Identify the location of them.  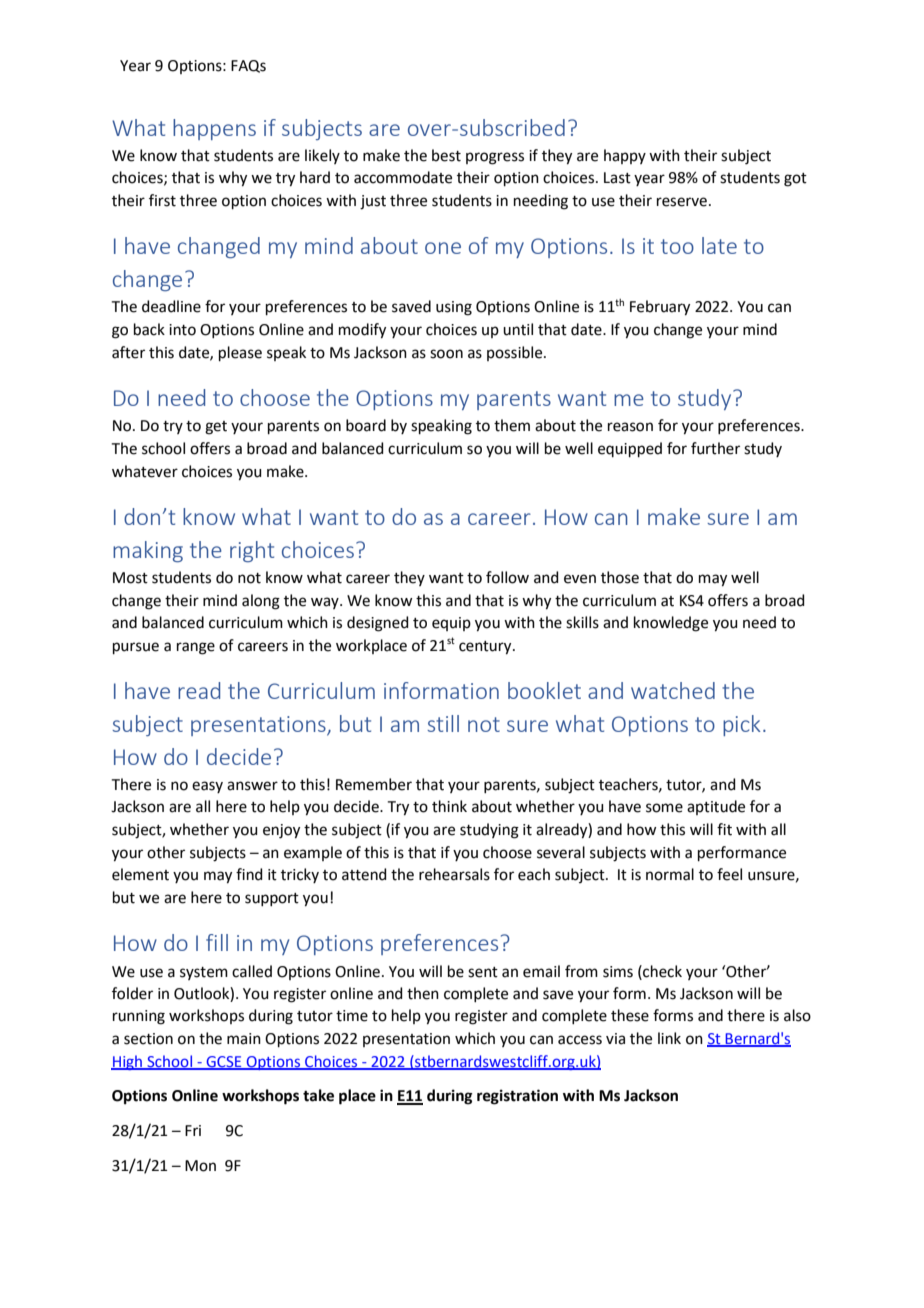
(512, 425).
